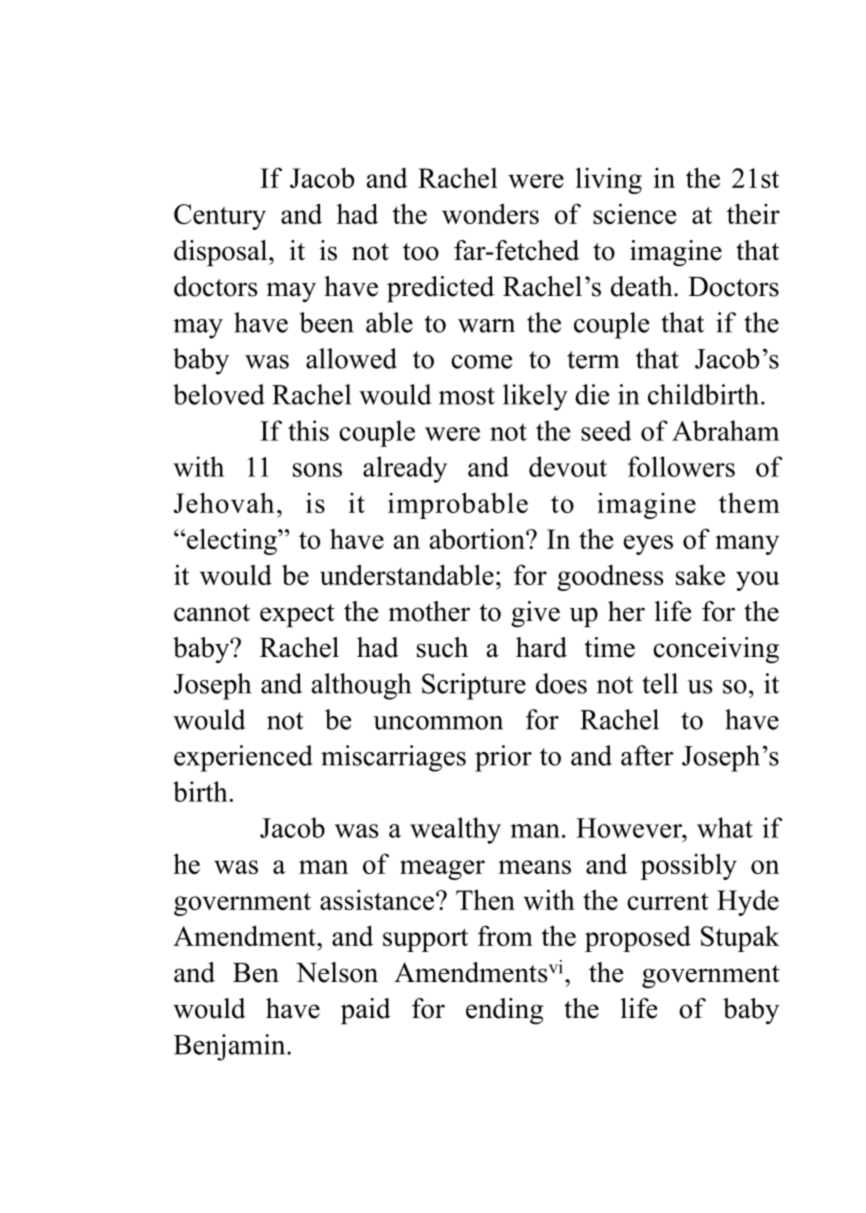  Describe the element at coordinates (231, 1047) in the screenshot. I see `Benjamin` at that location.
